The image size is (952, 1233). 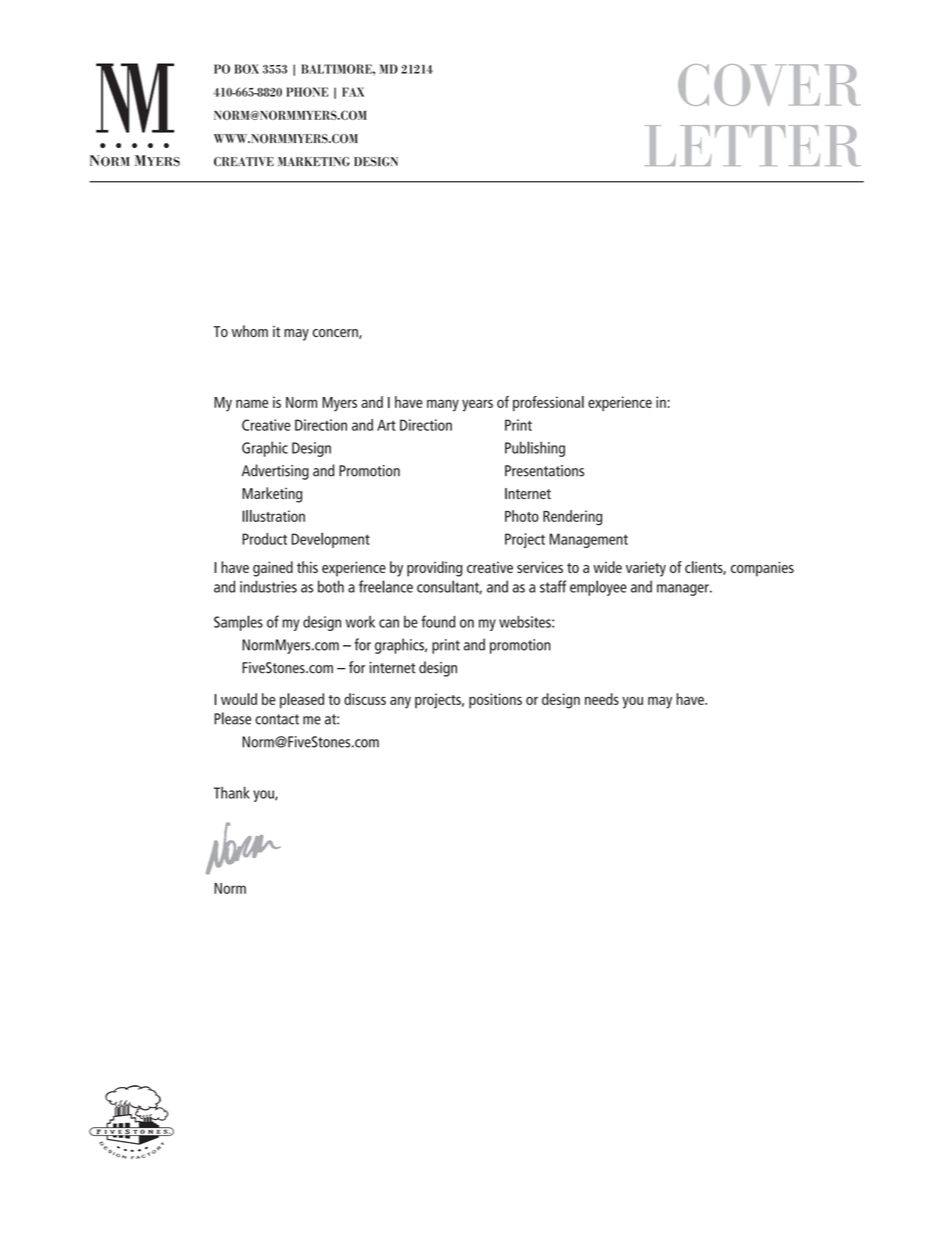 What do you see at coordinates (762, 569) in the document?
I see `companies` at bounding box center [762, 569].
